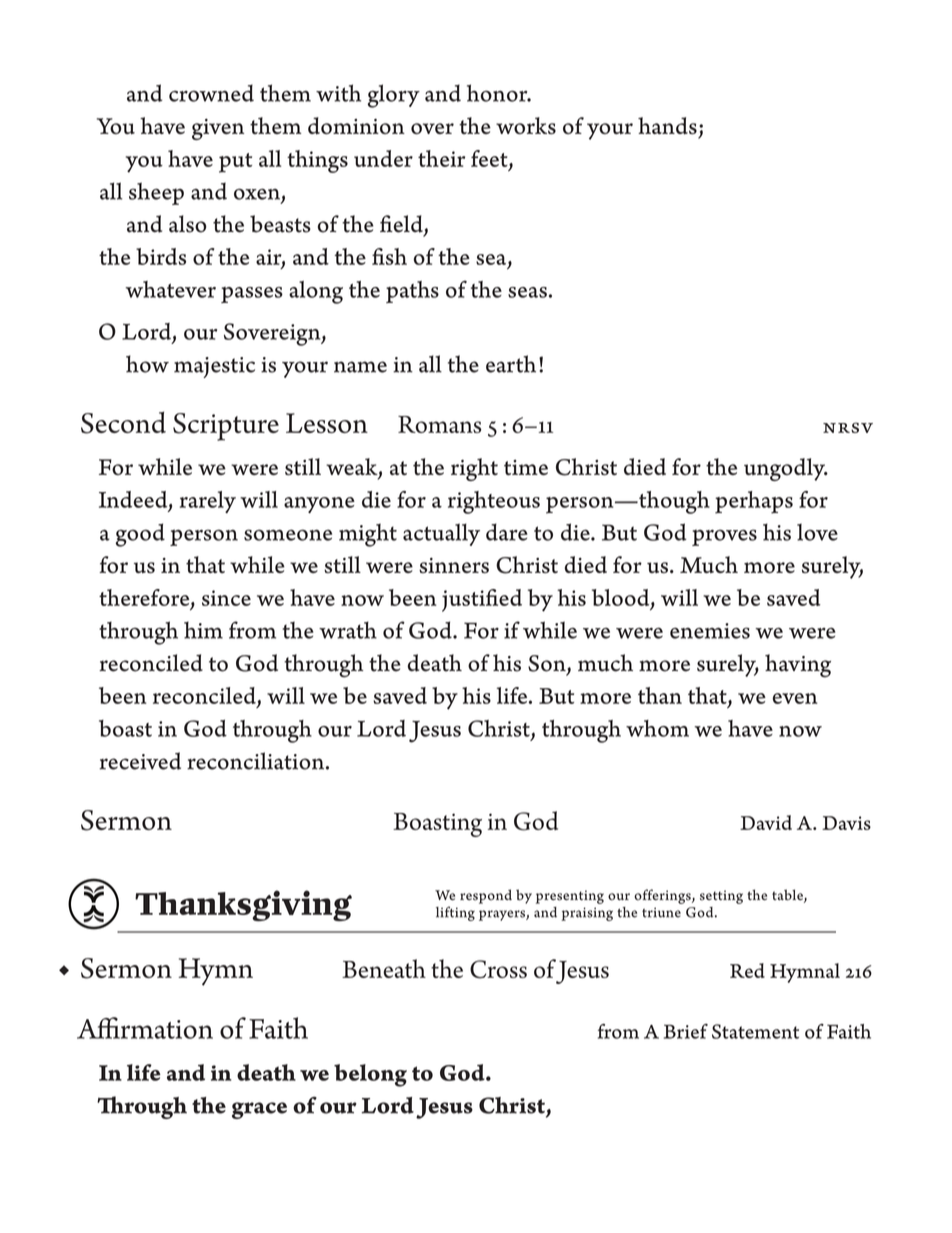  What do you see at coordinates (226, 598) in the image?
I see `since` at bounding box center [226, 598].
